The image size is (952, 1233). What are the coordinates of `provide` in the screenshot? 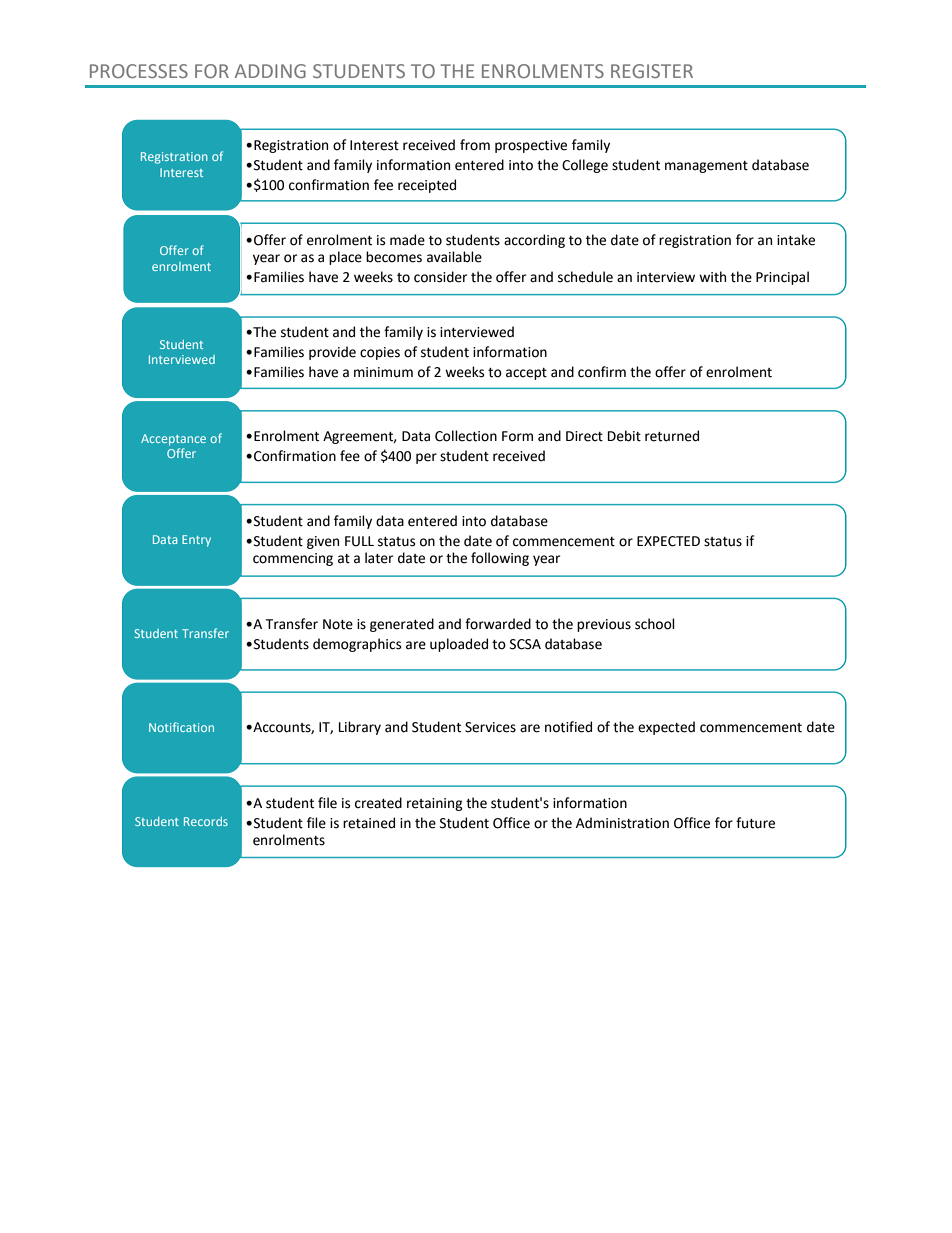 It's located at (332, 353).
